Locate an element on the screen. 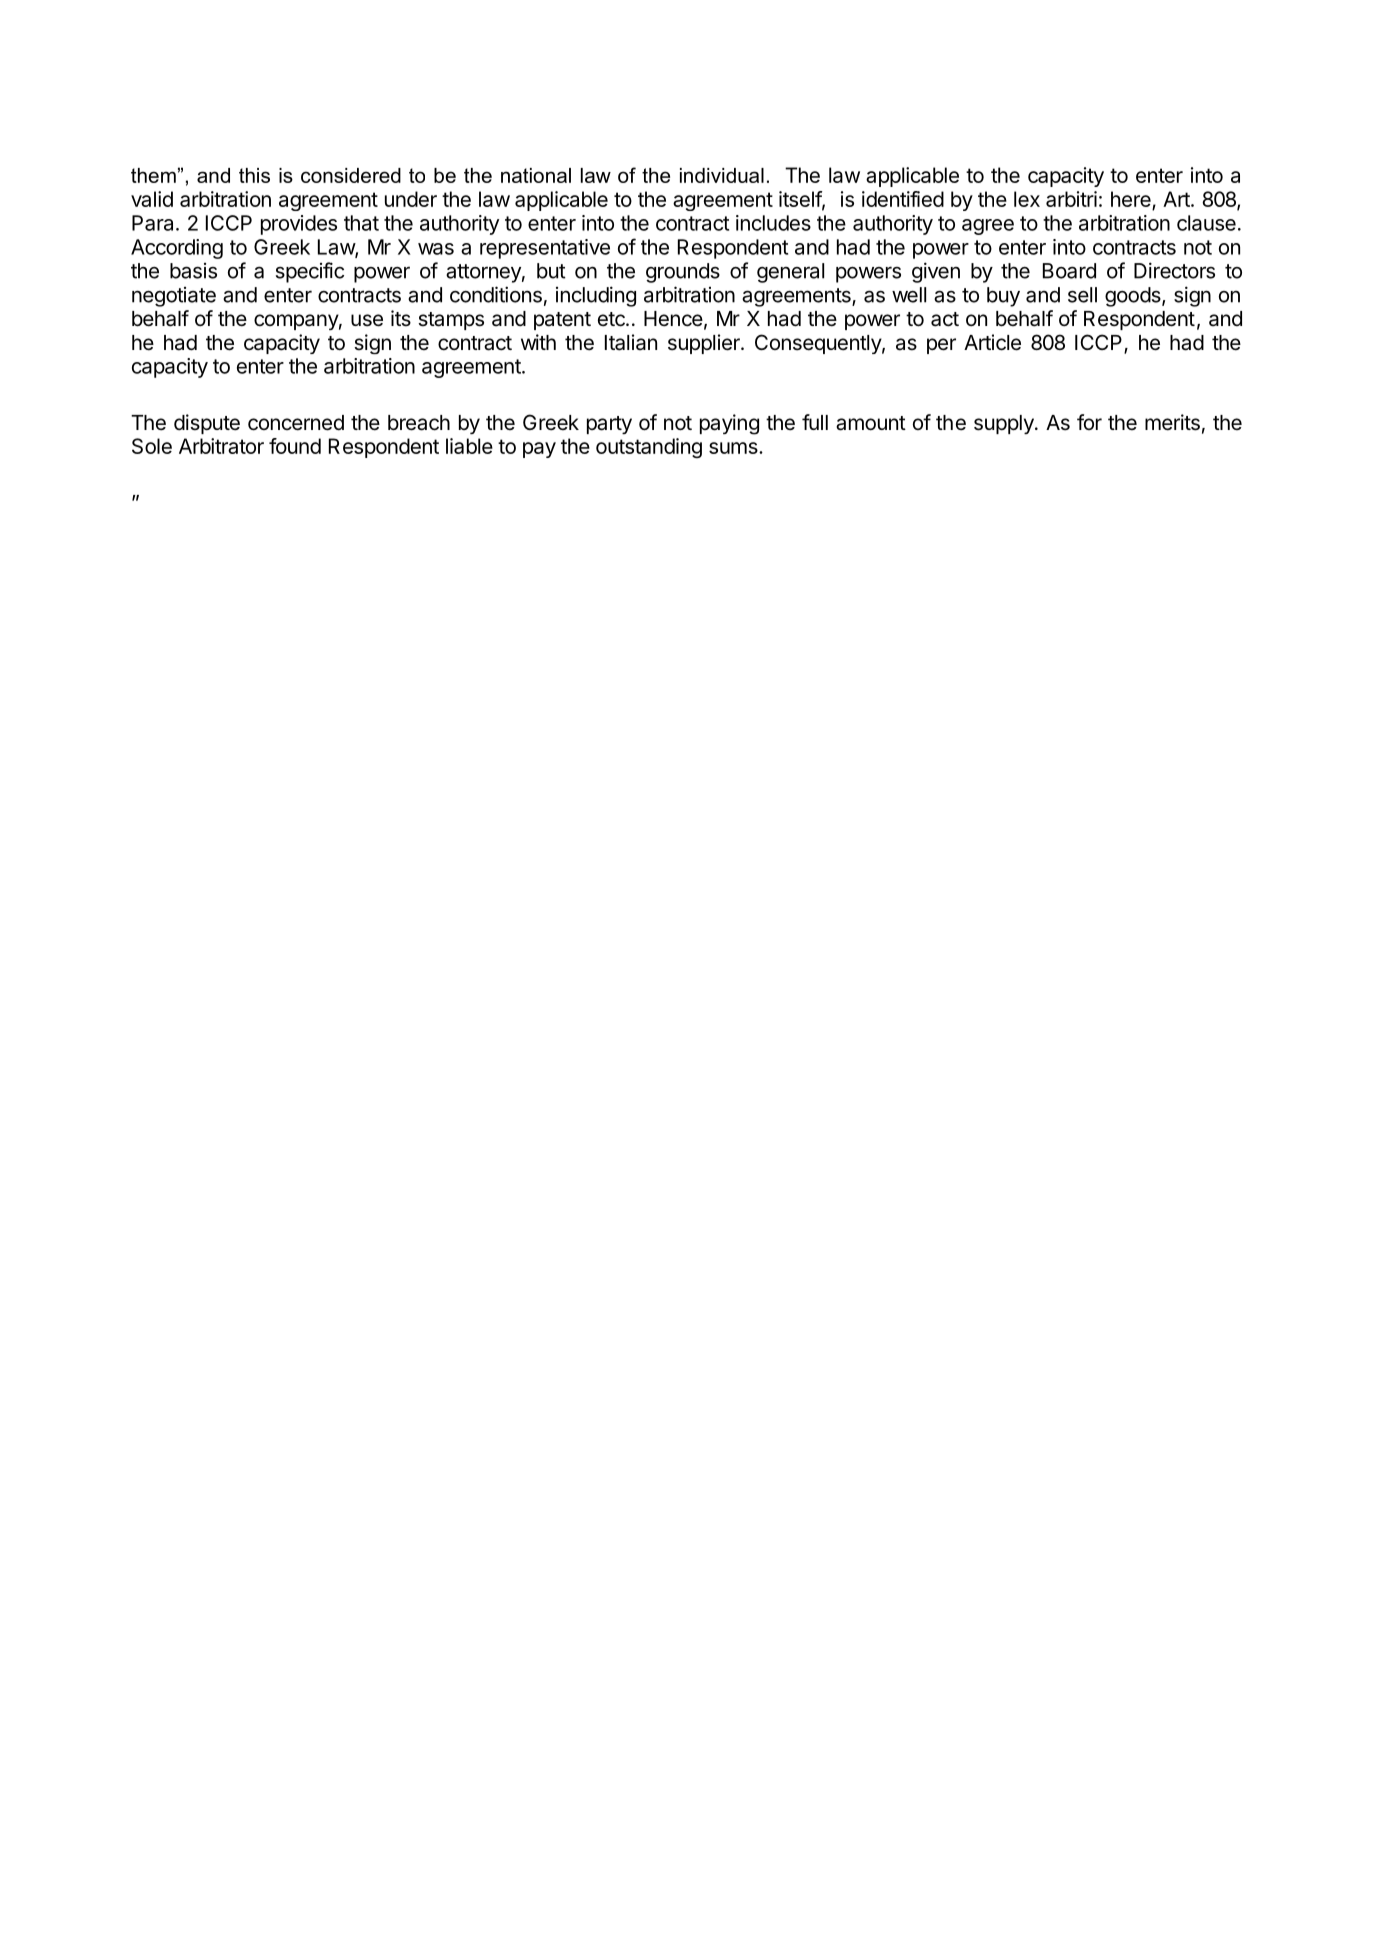 The height and width of the screenshot is (1942, 1373). clause is located at coordinates (1206, 223).
